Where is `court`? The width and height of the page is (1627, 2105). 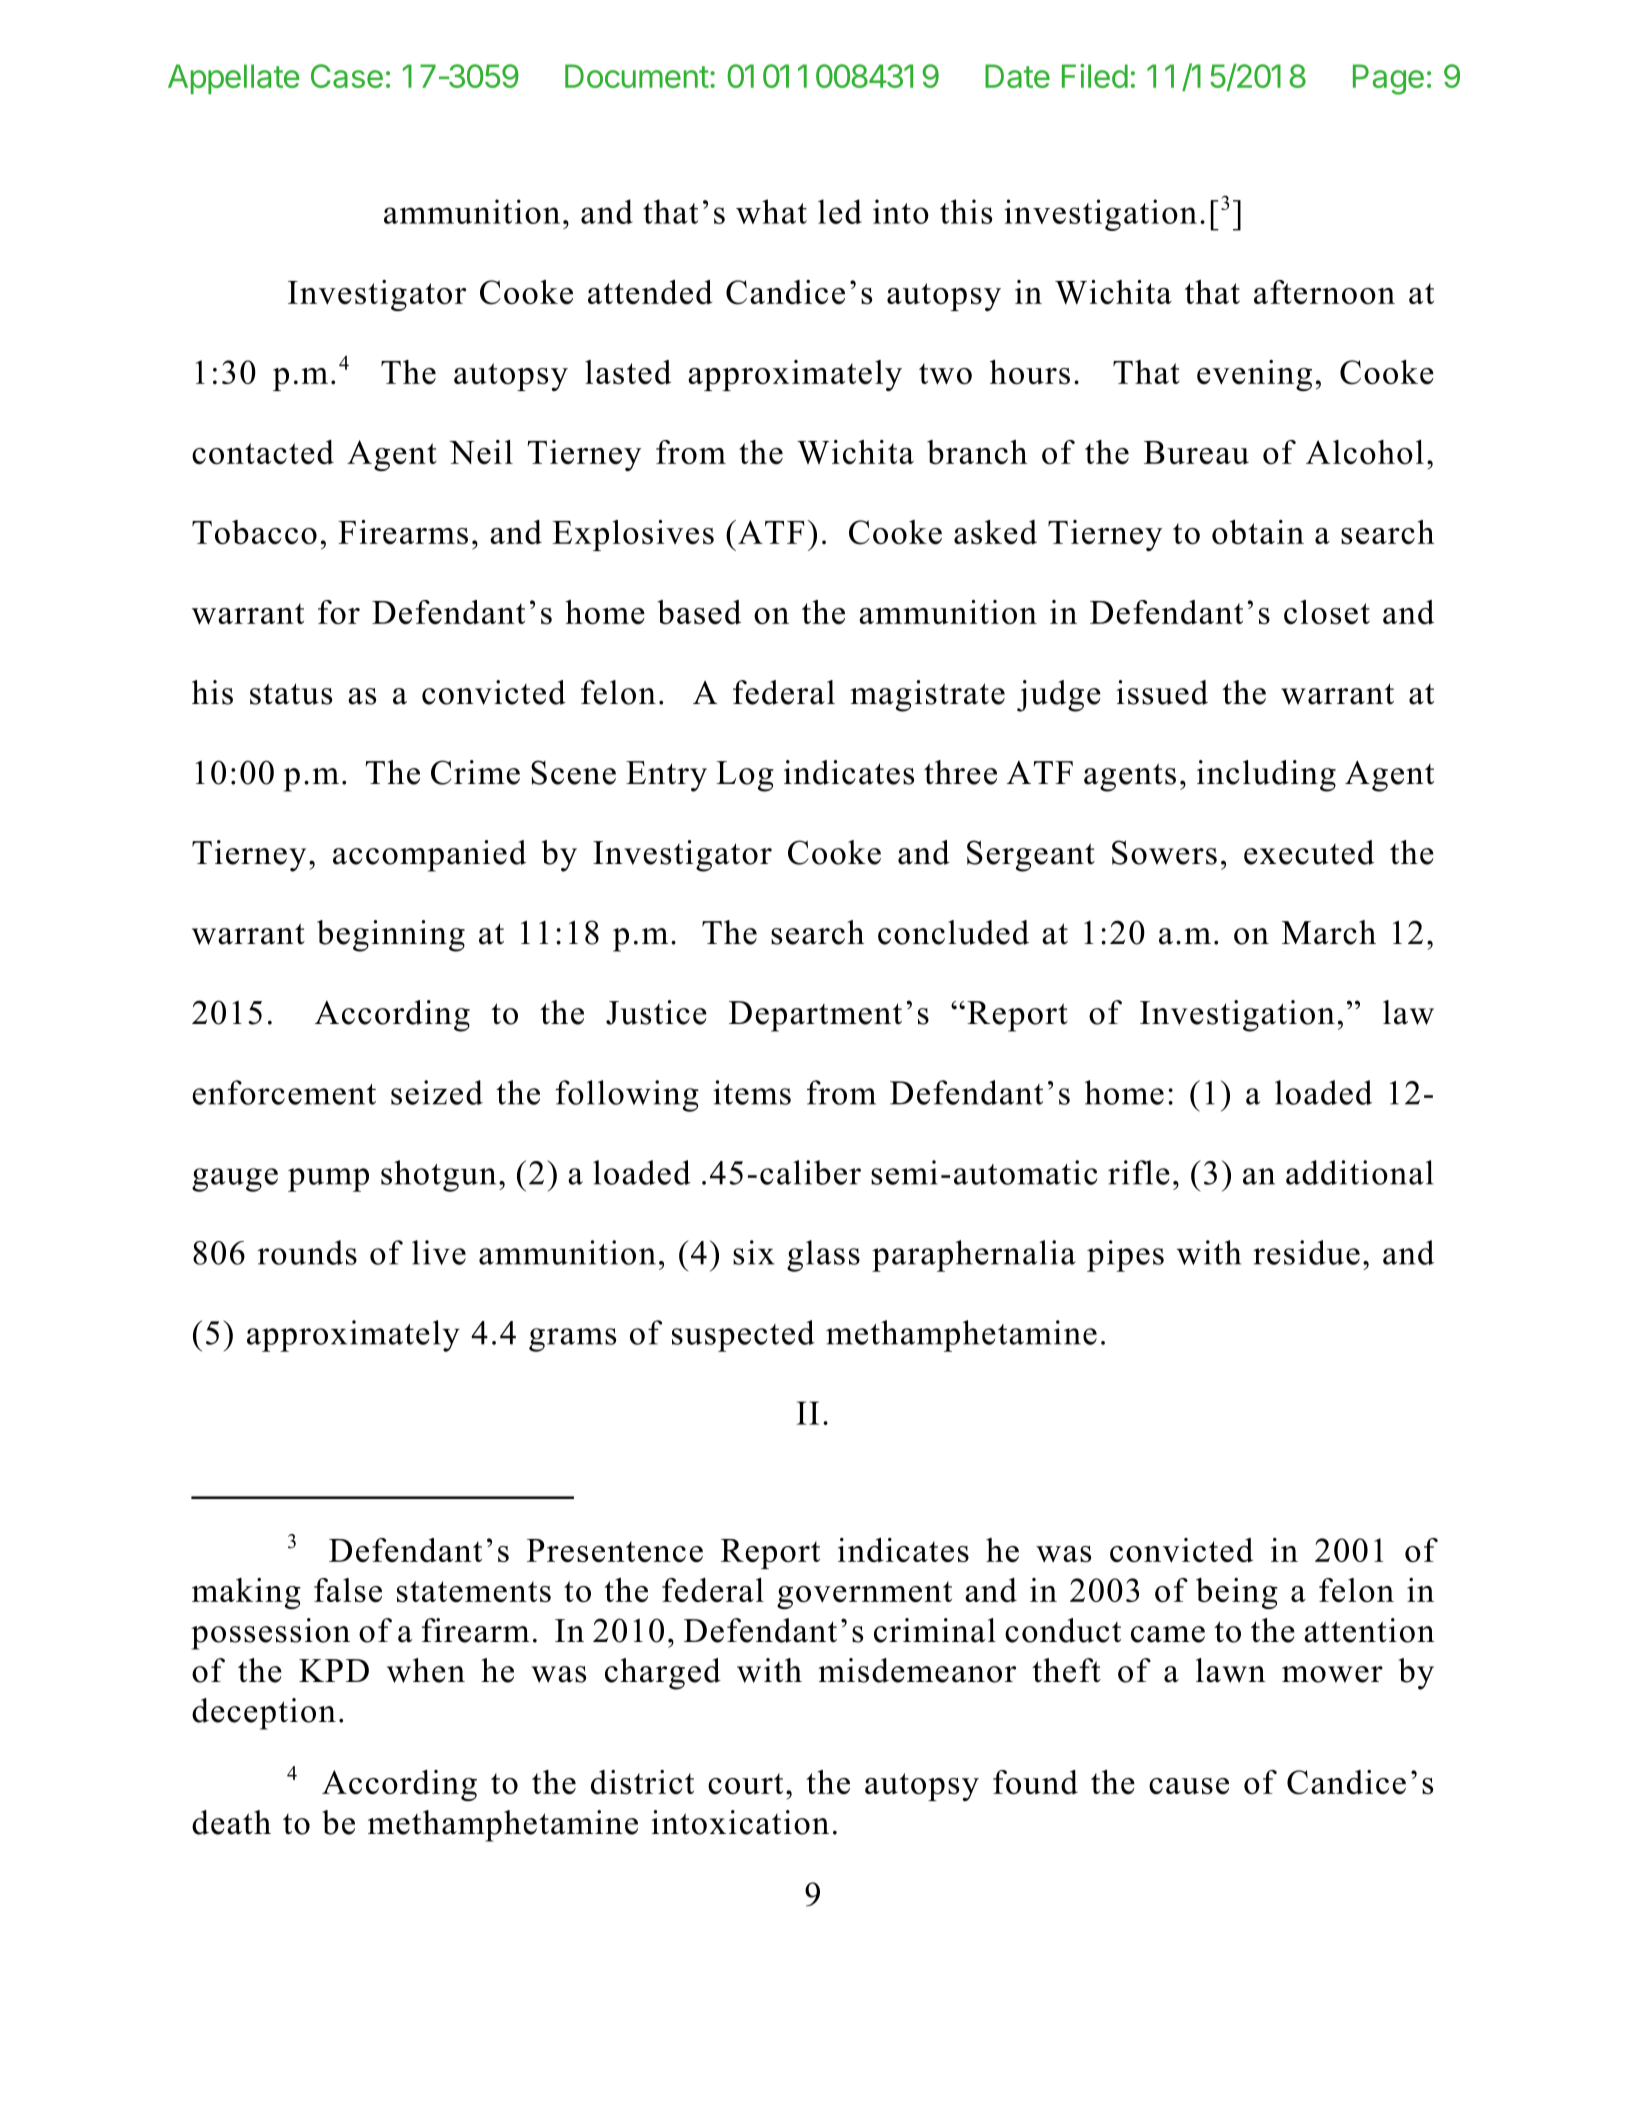
court is located at coordinates (745, 1784).
